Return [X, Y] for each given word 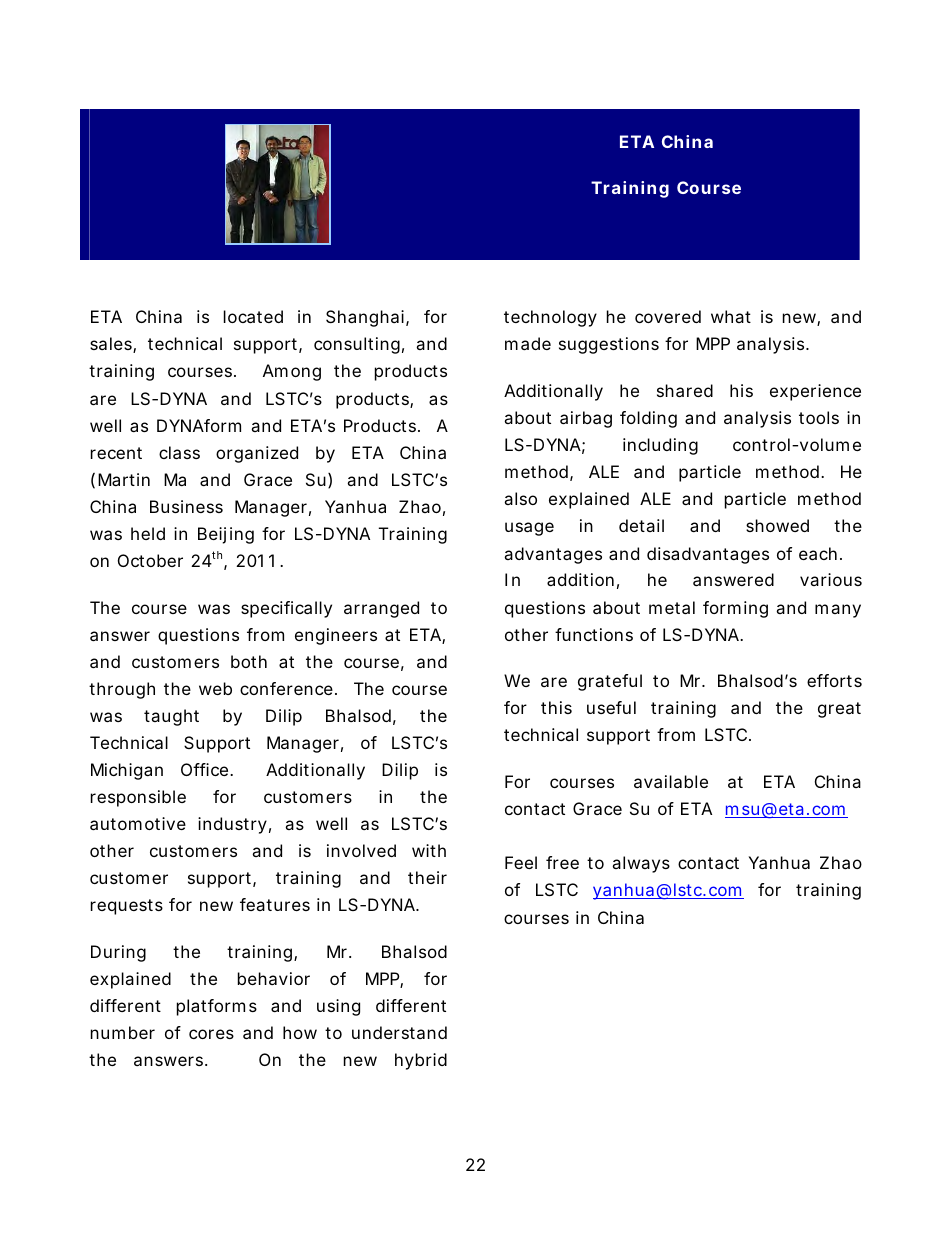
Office [204, 769]
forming [735, 609]
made [528, 343]
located [253, 316]
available [671, 781]
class [179, 452]
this [556, 707]
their [427, 877]
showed [777, 525]
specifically [286, 609]
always [641, 864]
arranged [381, 609]
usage [529, 529]
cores [211, 1034]
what [731, 316]
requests [127, 907]
